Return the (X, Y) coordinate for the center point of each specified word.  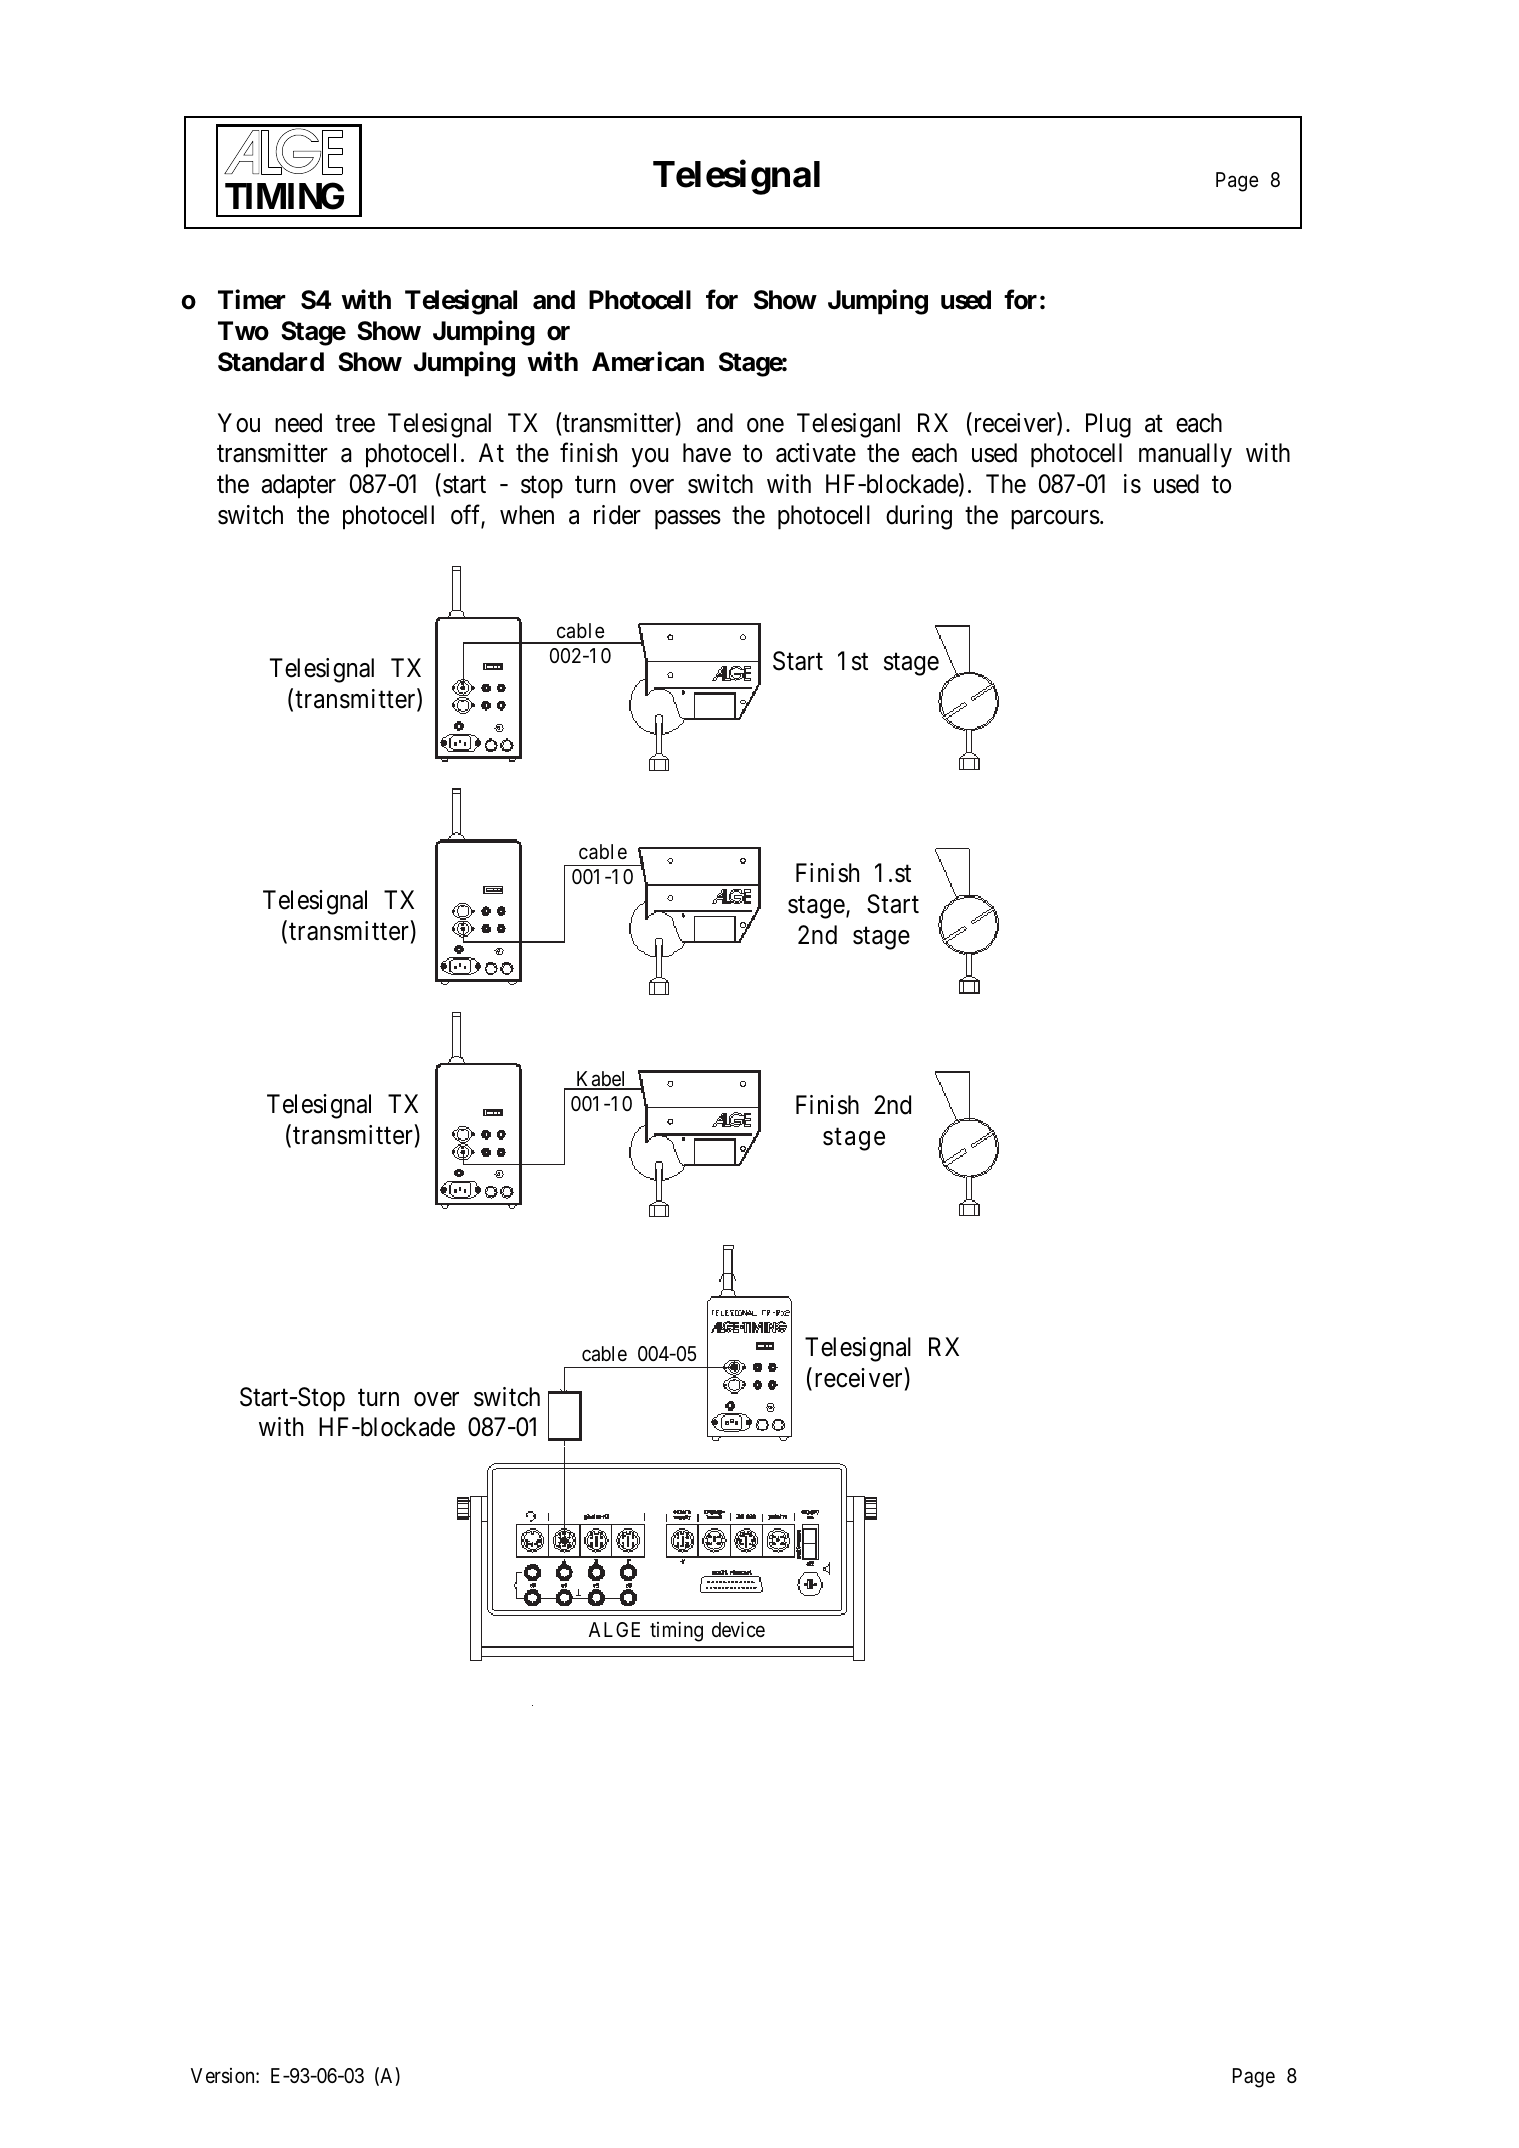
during (919, 517)
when (527, 515)
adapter (299, 486)
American (648, 361)
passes (688, 520)
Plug (1108, 425)
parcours (1055, 520)
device (738, 1629)
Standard (271, 362)
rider (617, 515)
